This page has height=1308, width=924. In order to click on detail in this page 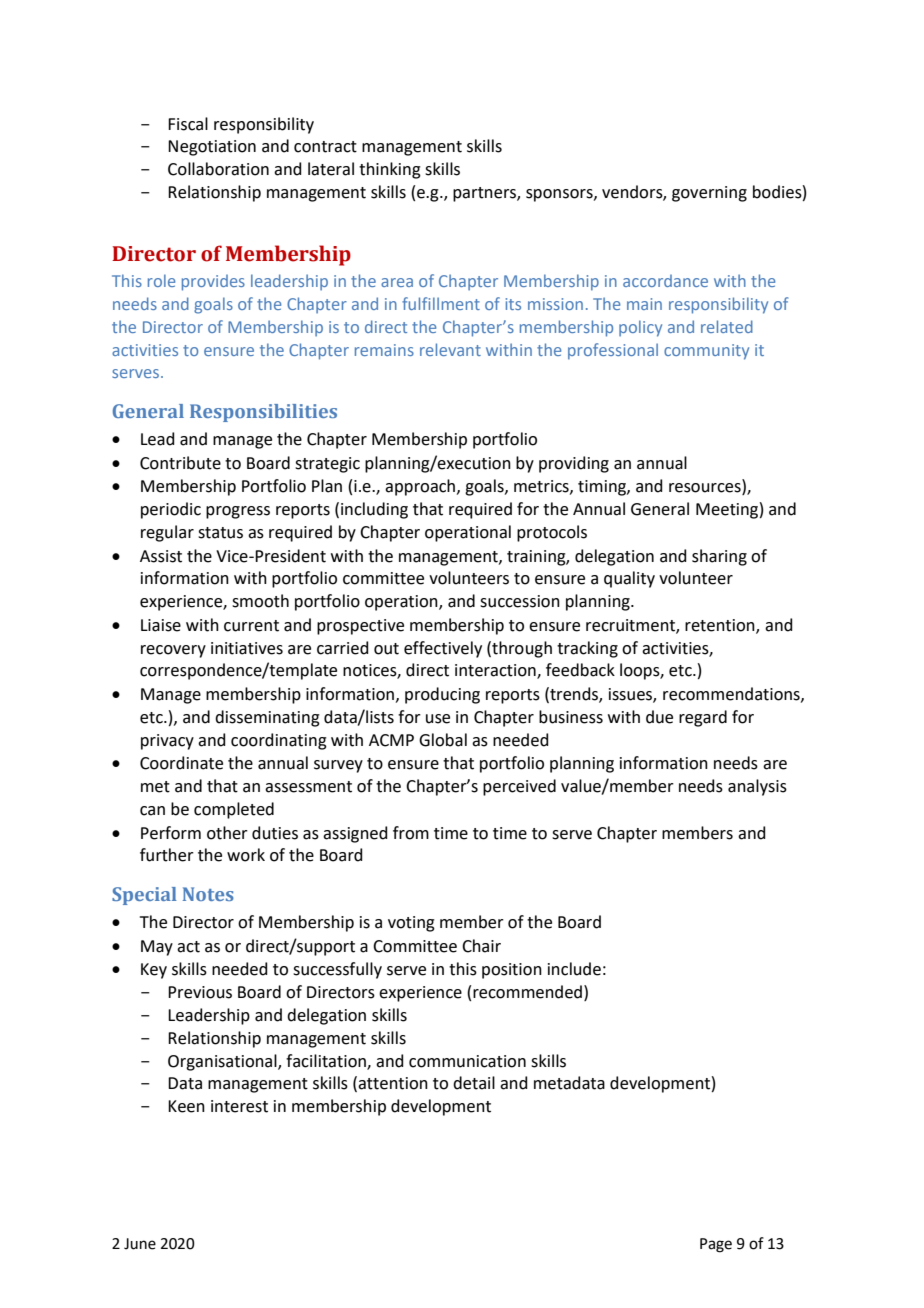, I will do `click(474, 1083)`.
